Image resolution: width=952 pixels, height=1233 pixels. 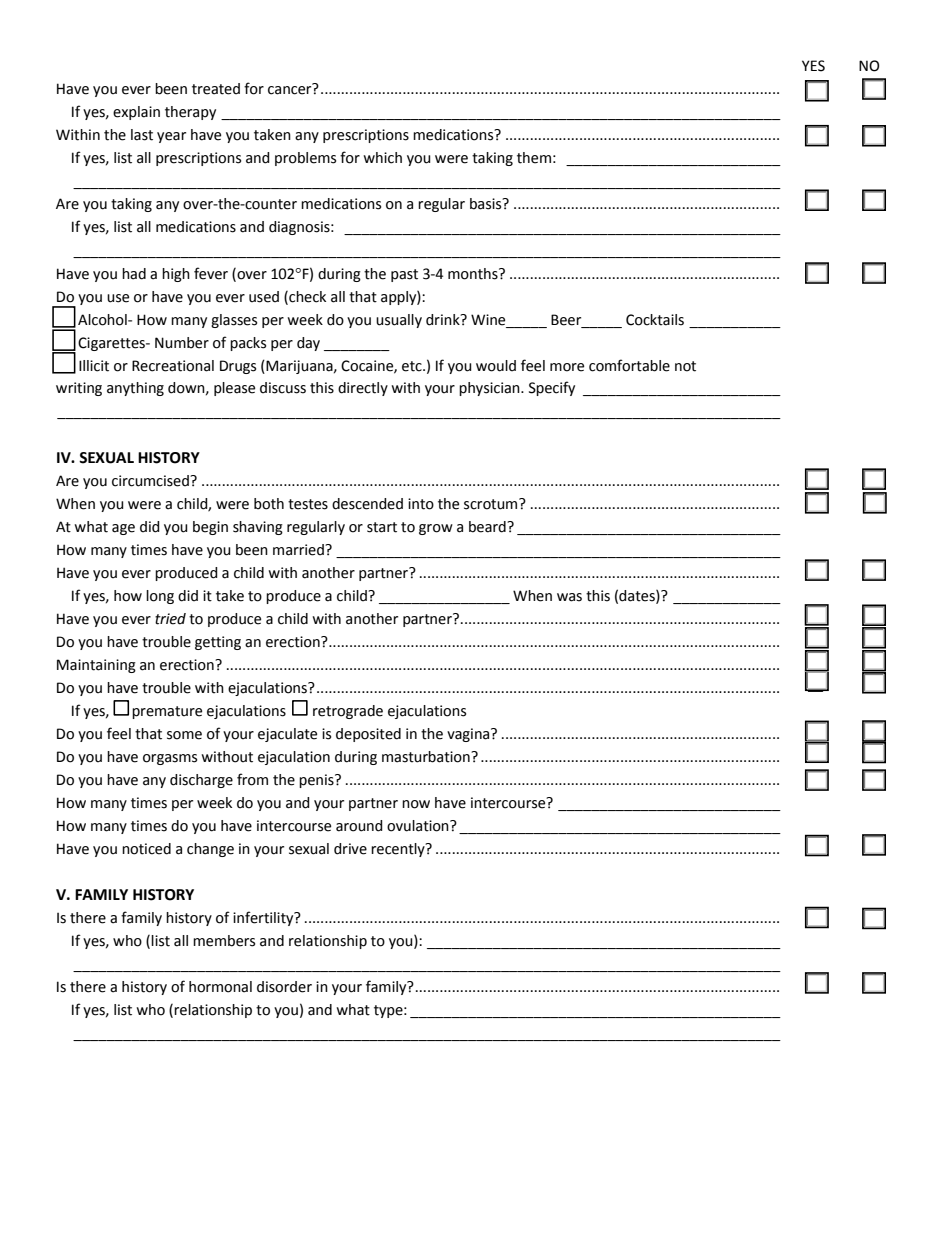 What do you see at coordinates (382, 158) in the image?
I see `which` at bounding box center [382, 158].
